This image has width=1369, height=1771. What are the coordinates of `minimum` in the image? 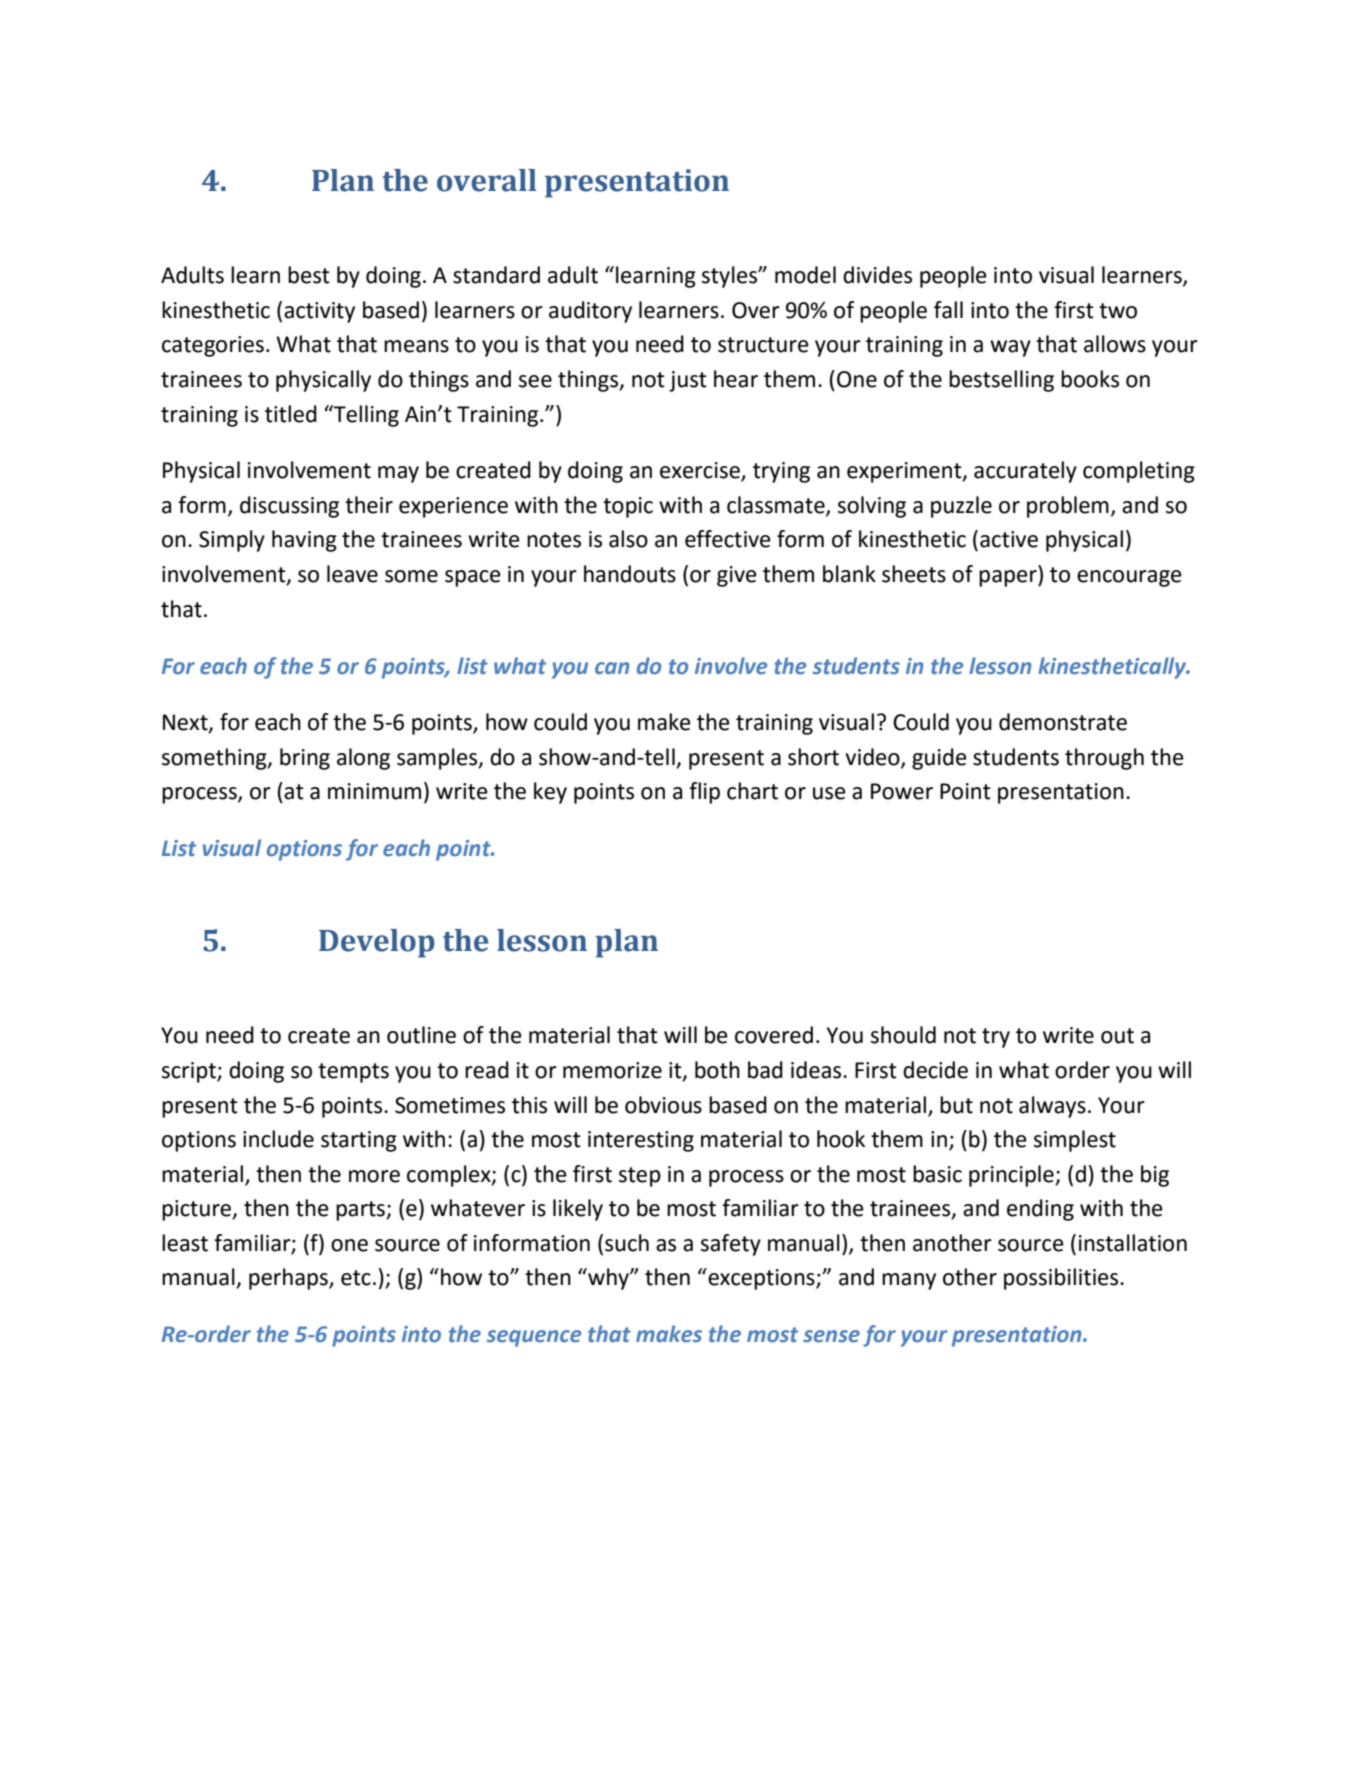 It's located at (374, 791).
